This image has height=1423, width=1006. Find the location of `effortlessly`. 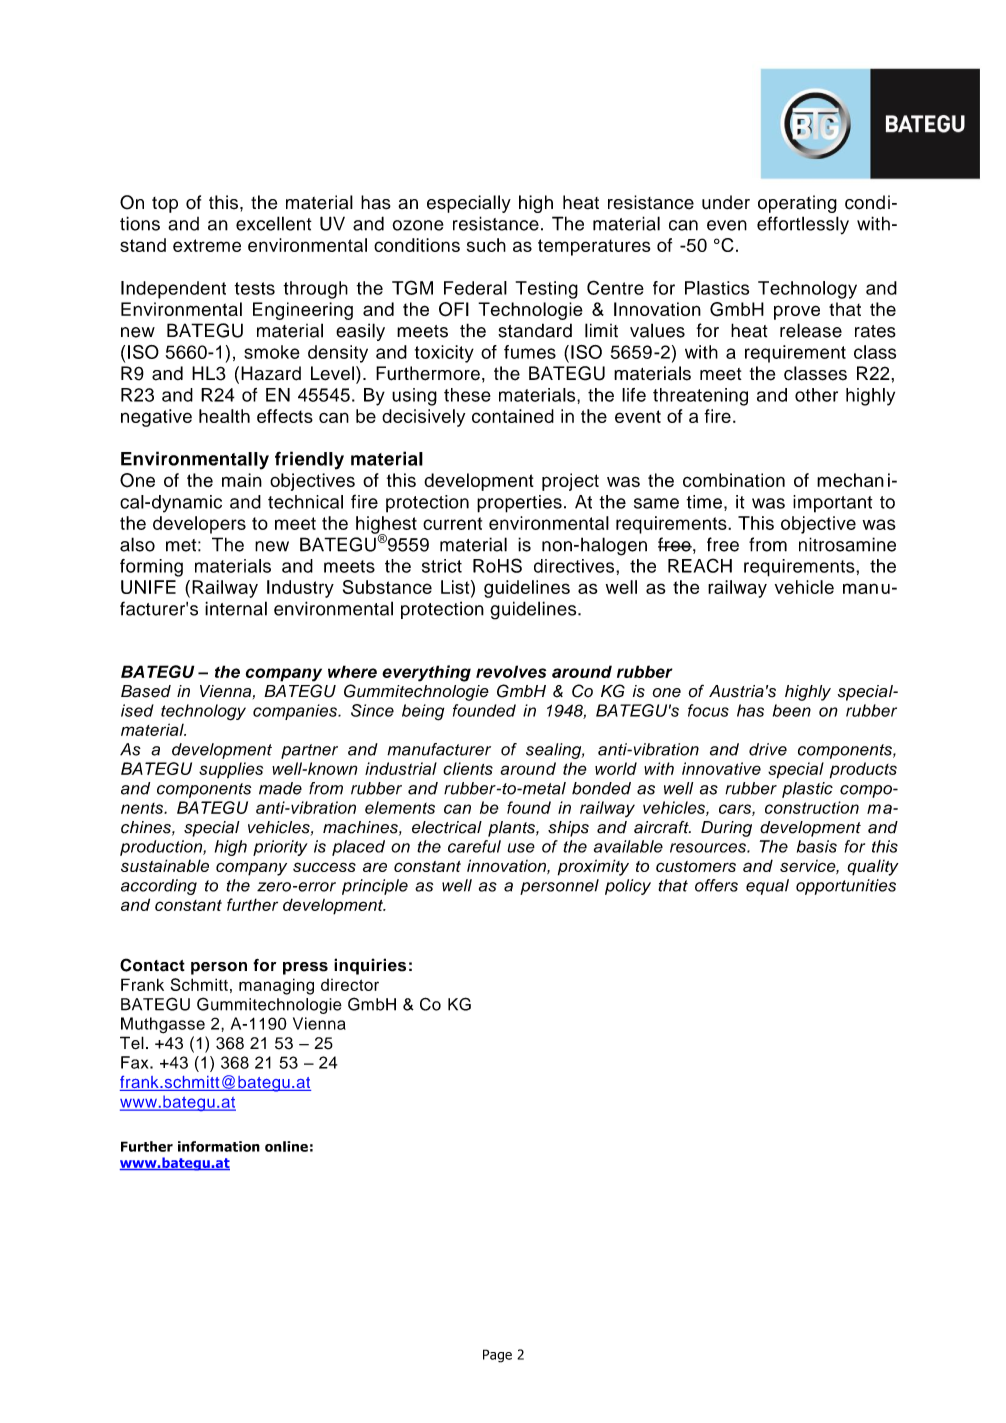

effortlessly is located at coordinates (803, 225).
